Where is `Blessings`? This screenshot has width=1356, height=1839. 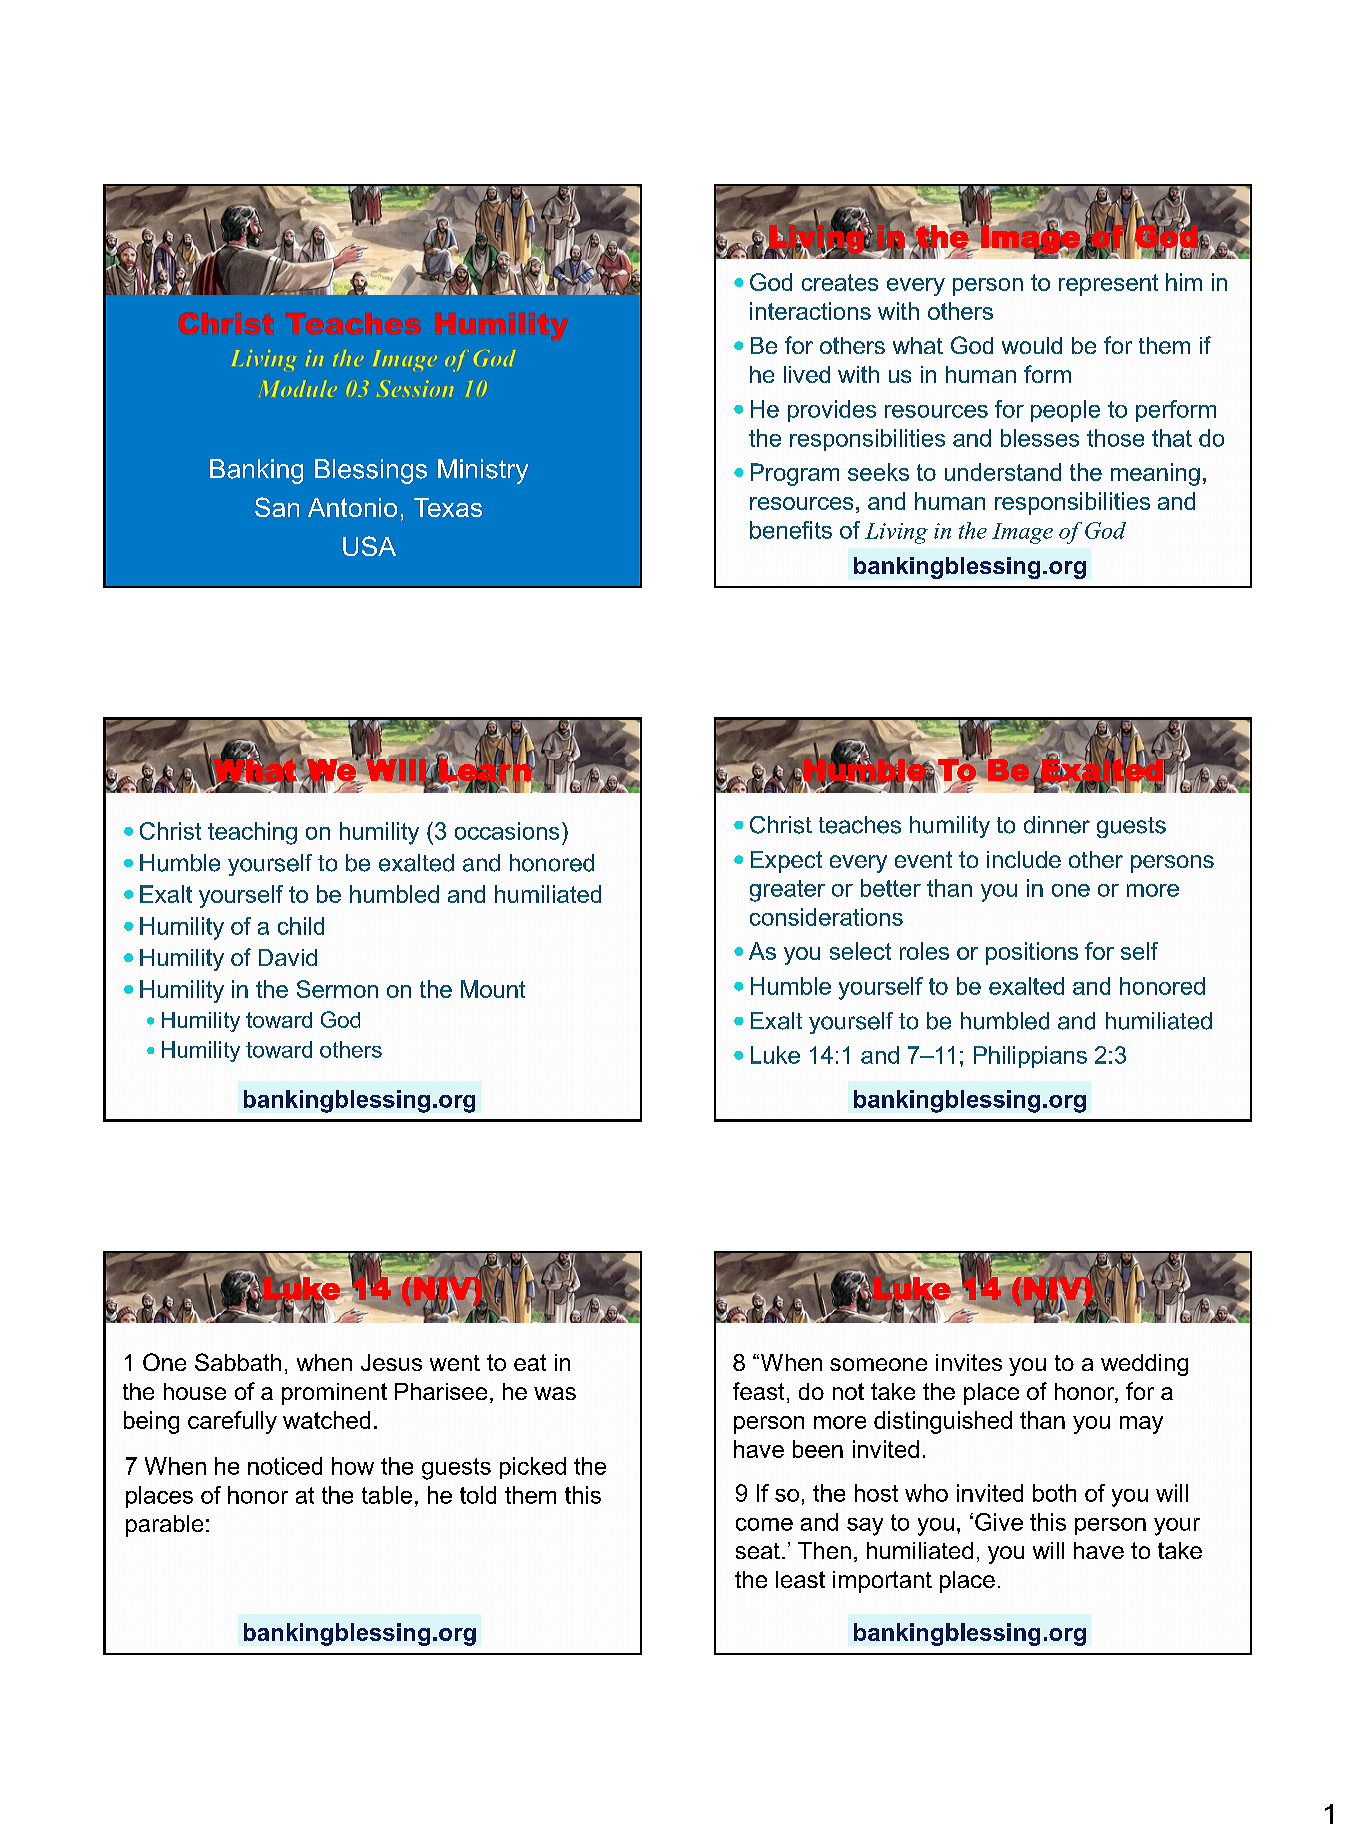 Blessings is located at coordinates (371, 471).
